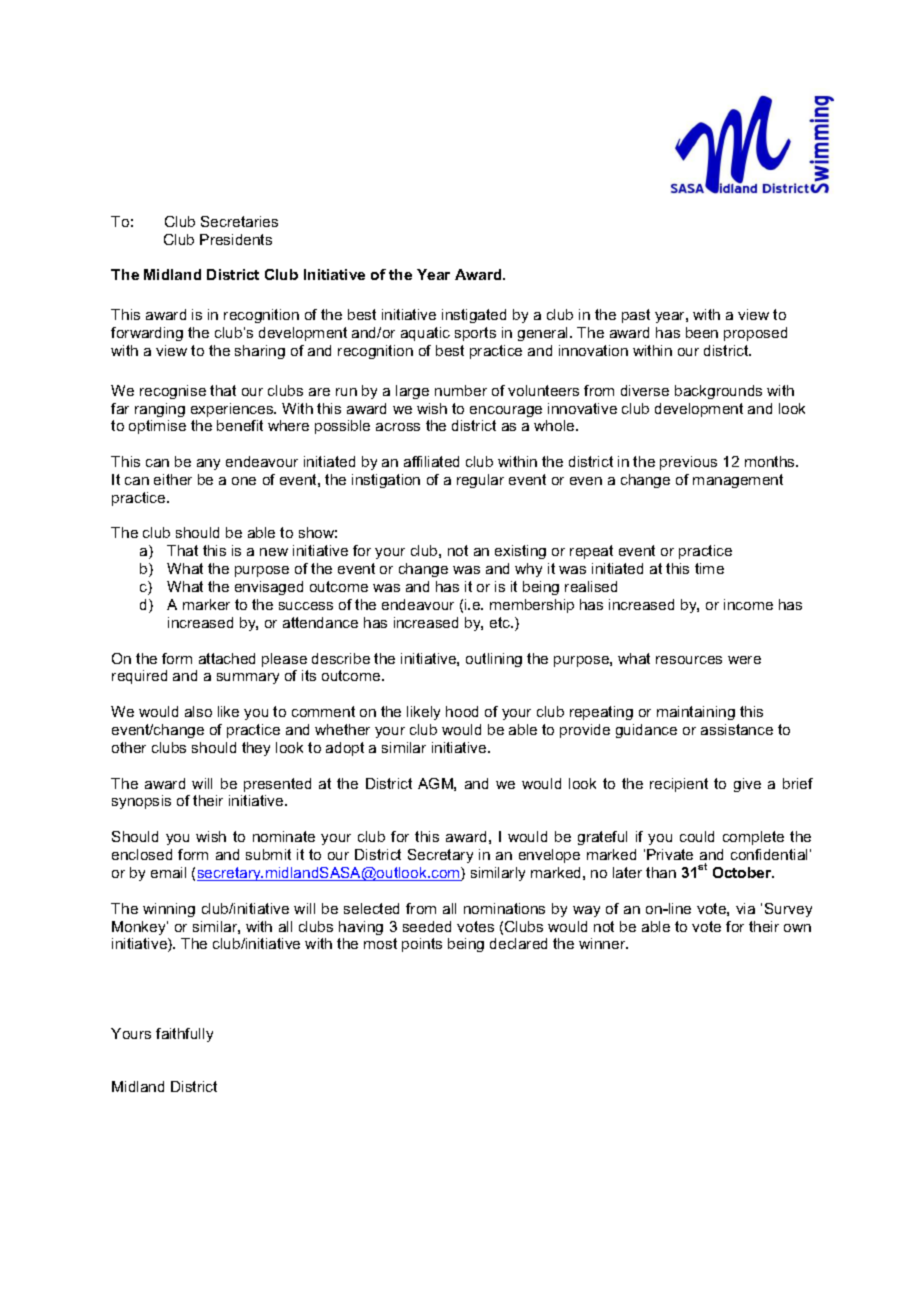 The width and height of the image is (924, 1308). I want to click on faithfully, so click(184, 1035).
